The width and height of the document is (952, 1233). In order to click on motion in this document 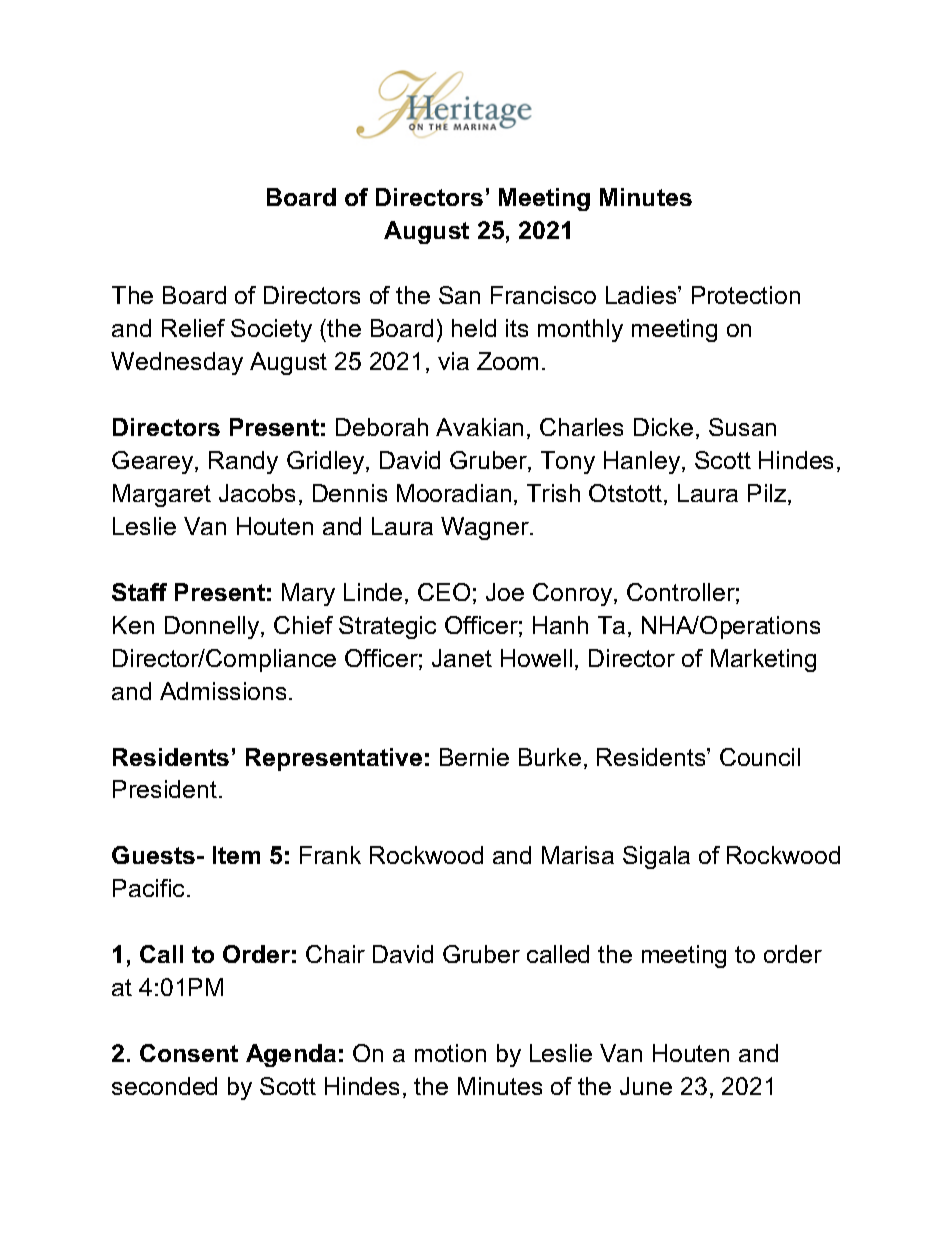, I will do `click(450, 1053)`.
